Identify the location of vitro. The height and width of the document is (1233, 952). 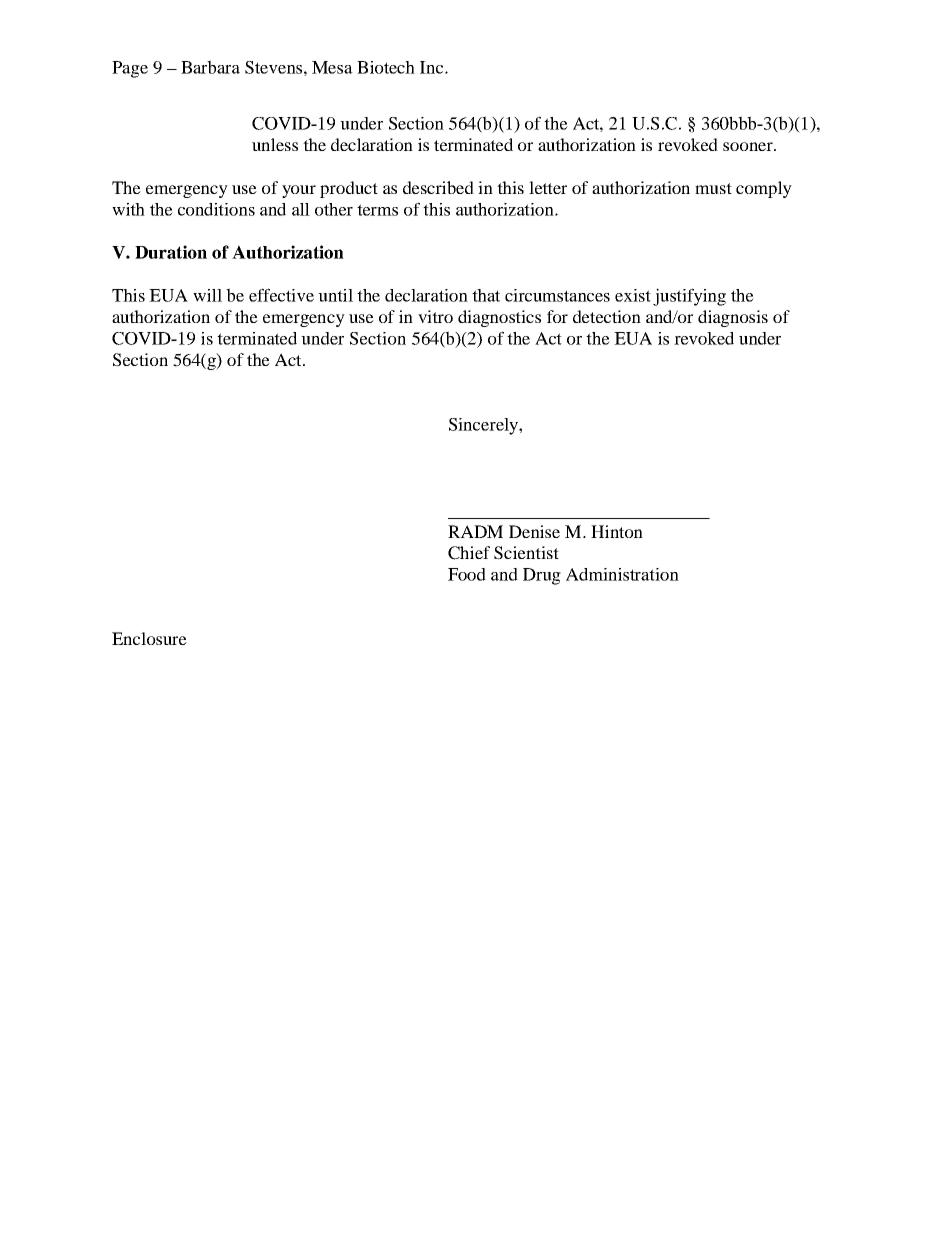
(435, 316).
